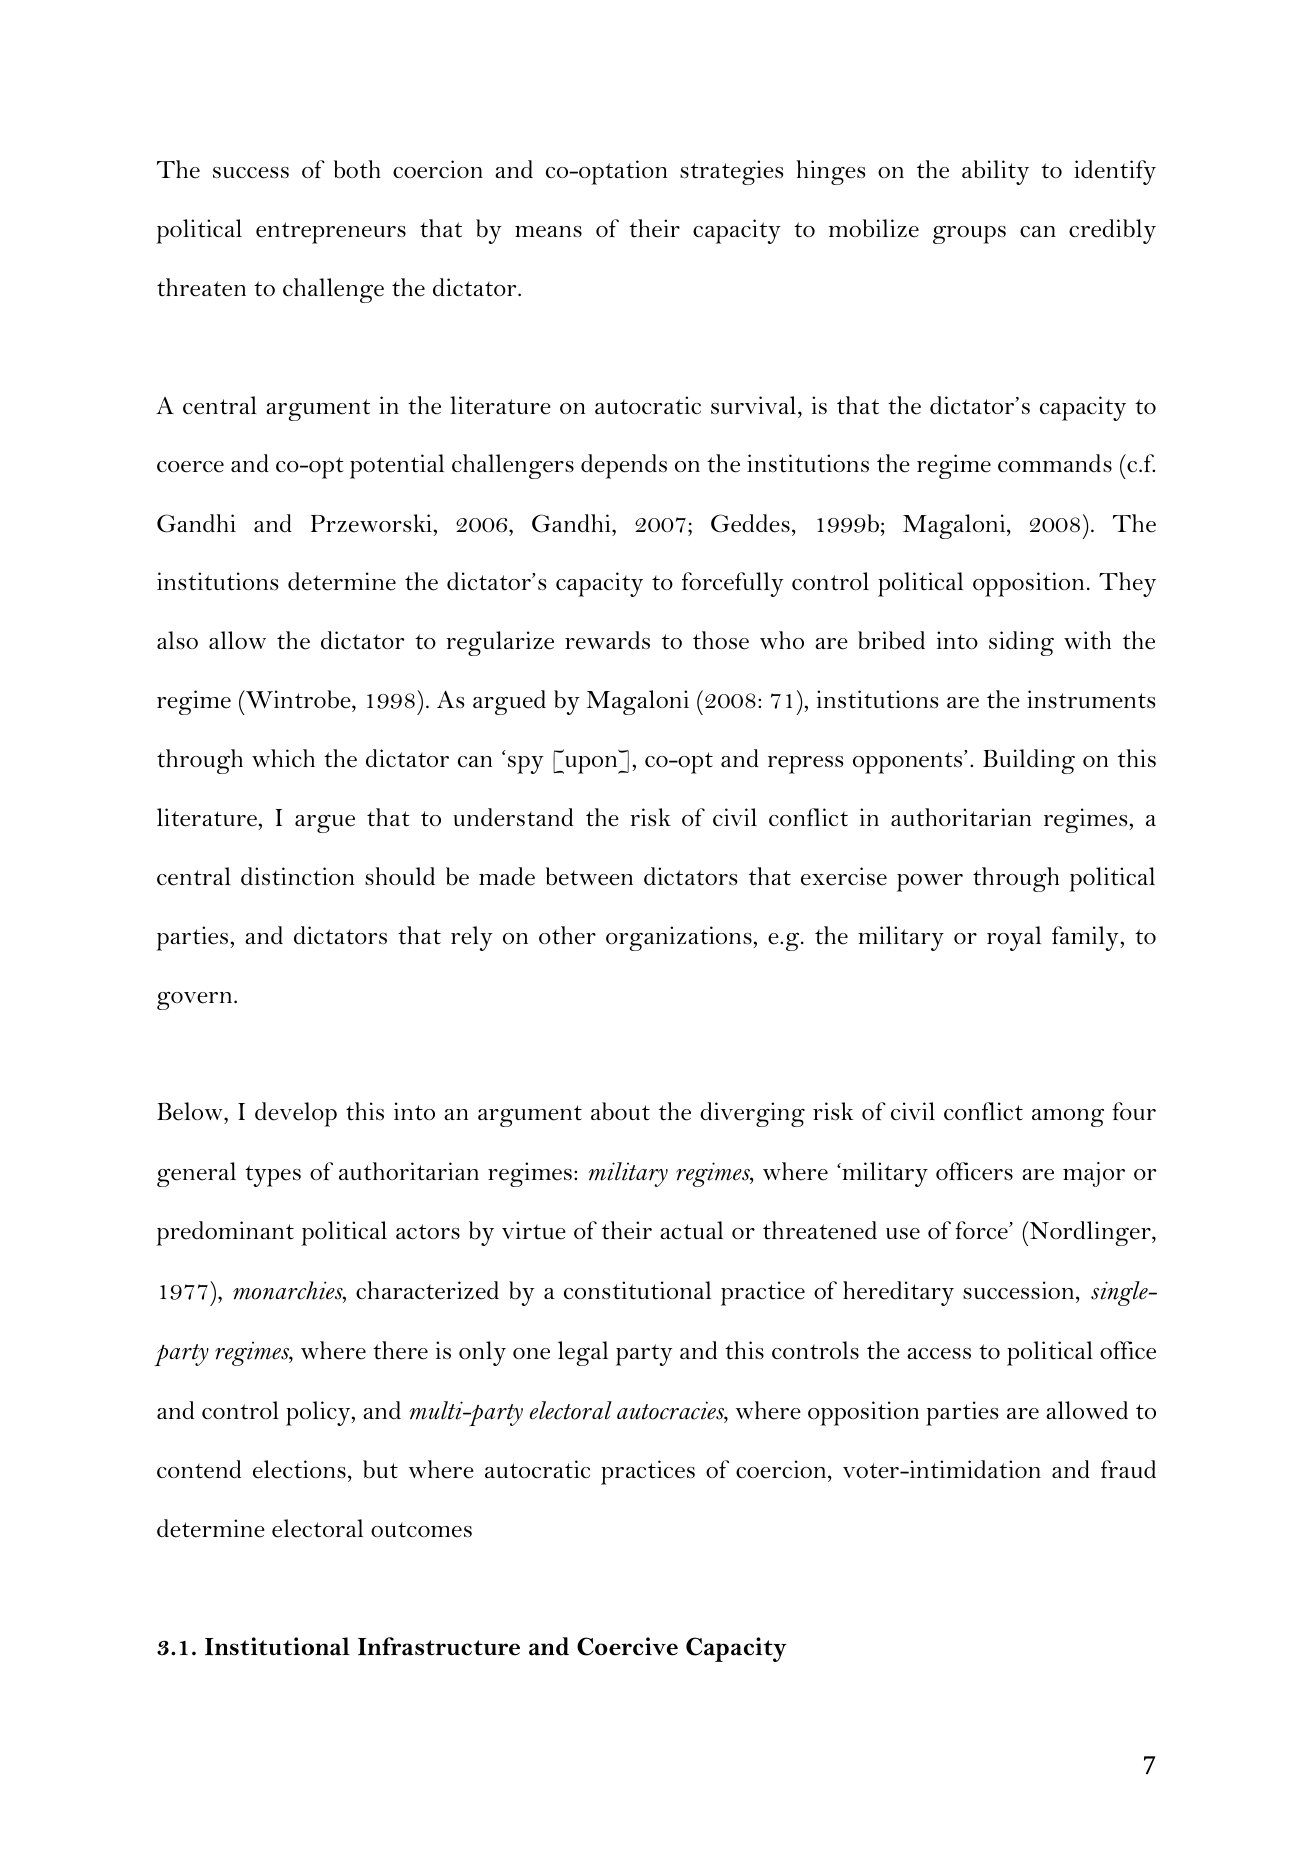  Describe the element at coordinates (400, 1350) in the screenshot. I see `there` at that location.
